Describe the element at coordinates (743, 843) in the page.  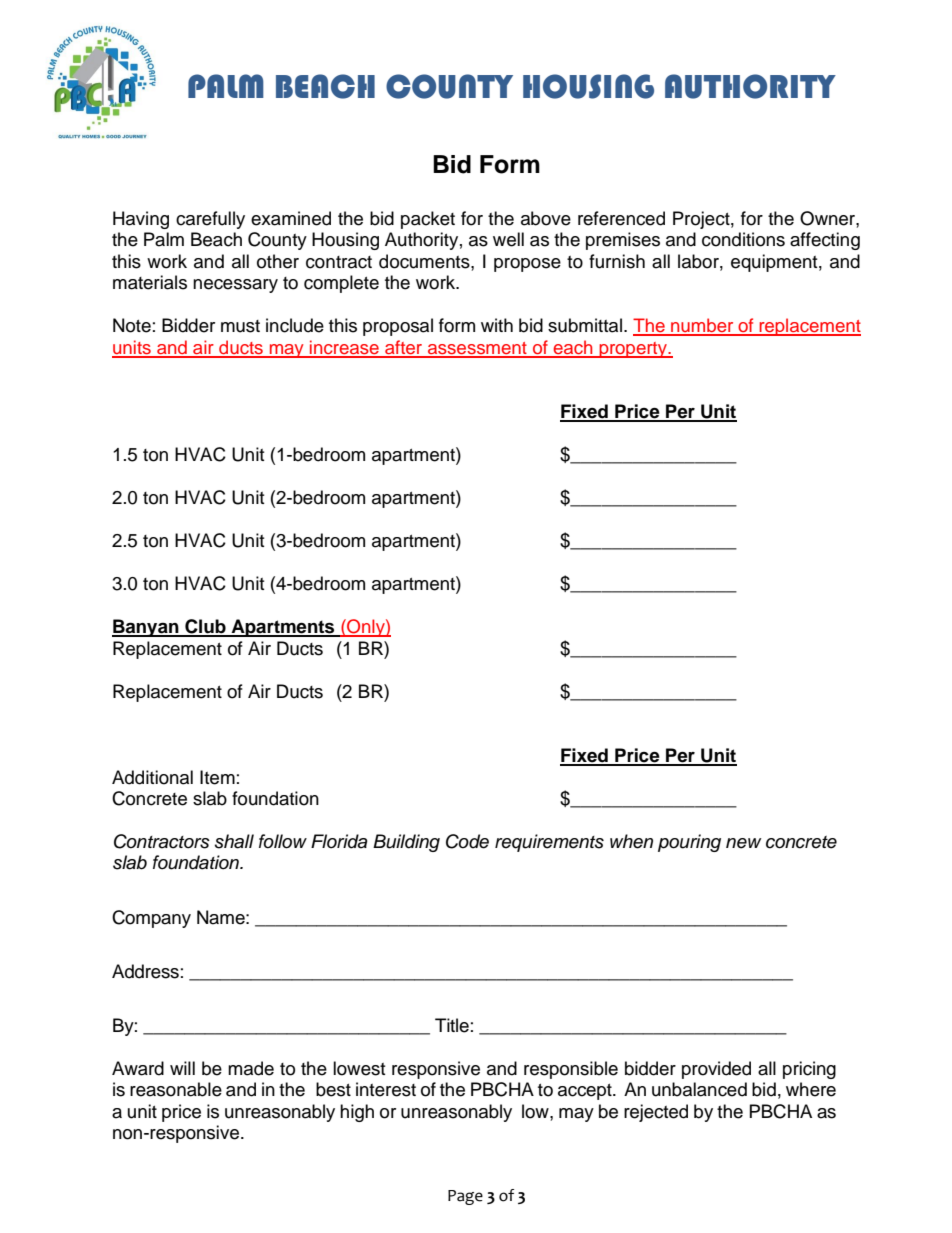
I see `new` at that location.
